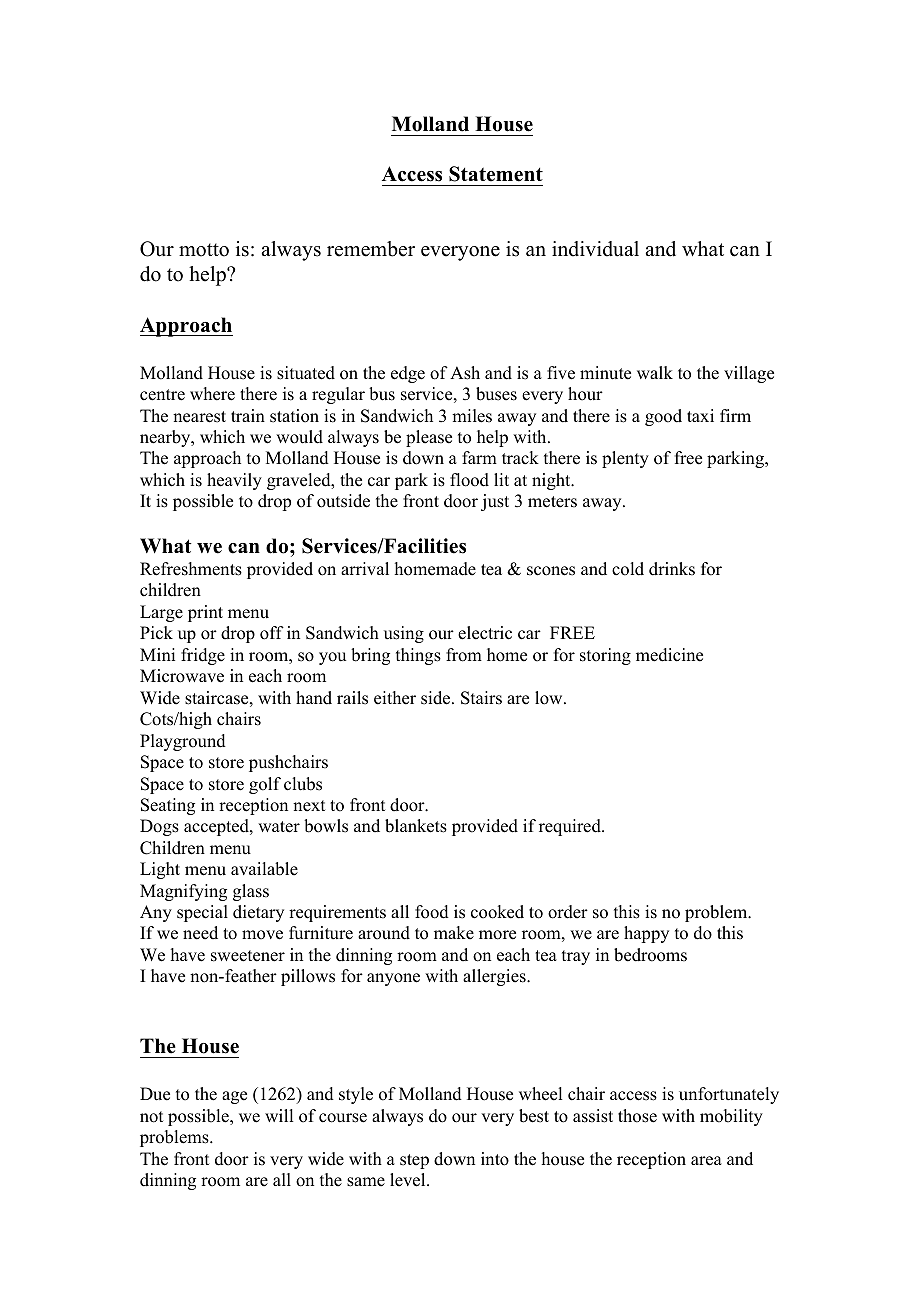  Describe the element at coordinates (595, 249) in the screenshot. I see `individual` at that location.
